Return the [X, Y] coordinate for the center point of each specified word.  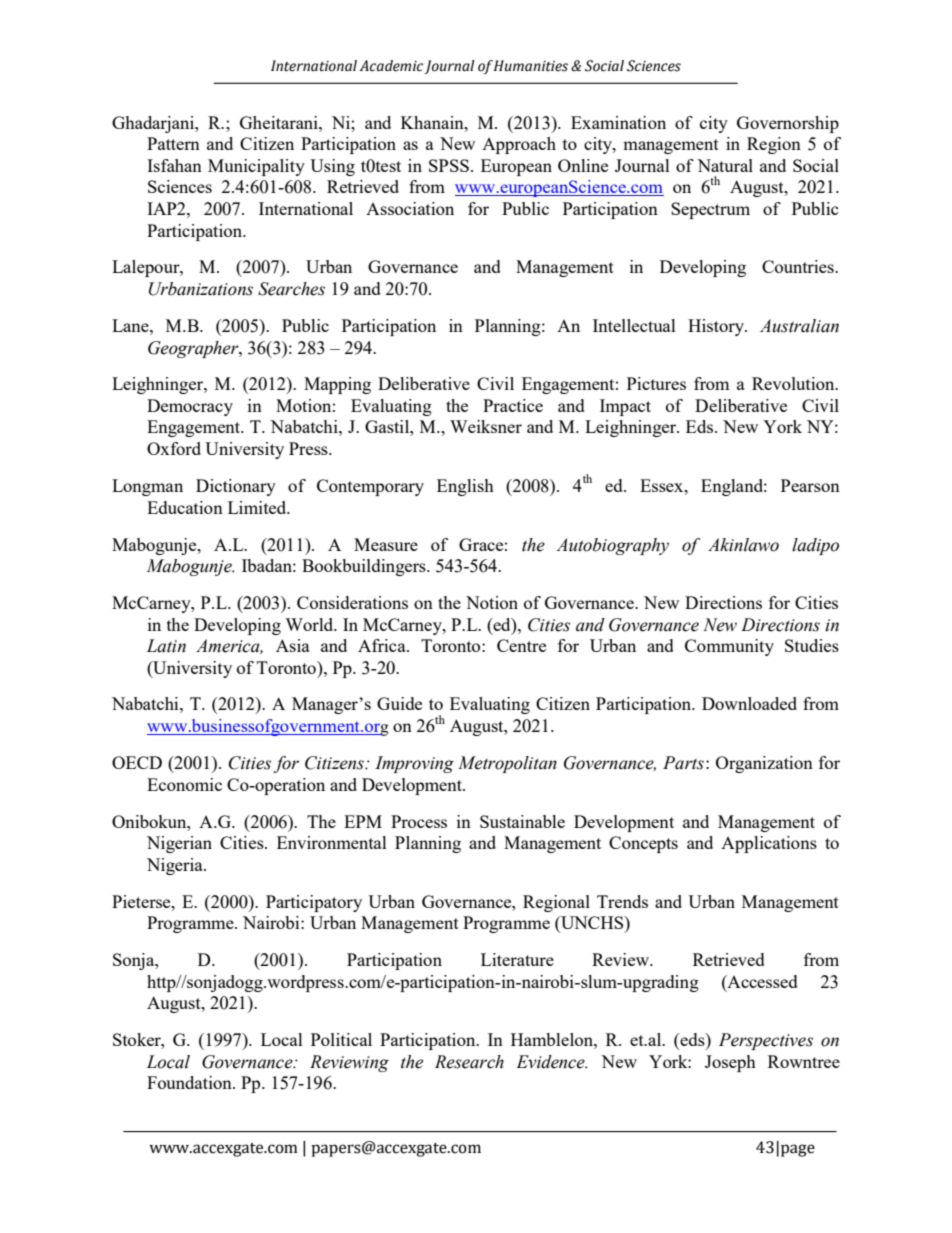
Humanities [531, 66]
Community [729, 647]
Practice [513, 405]
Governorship [788, 124]
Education [185, 507]
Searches [291, 289]
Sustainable [522, 821]
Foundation [190, 1082]
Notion [492, 602]
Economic [184, 784]
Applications [769, 844]
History [717, 327]
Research [469, 1062]
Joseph [730, 1063]
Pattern [173, 143]
